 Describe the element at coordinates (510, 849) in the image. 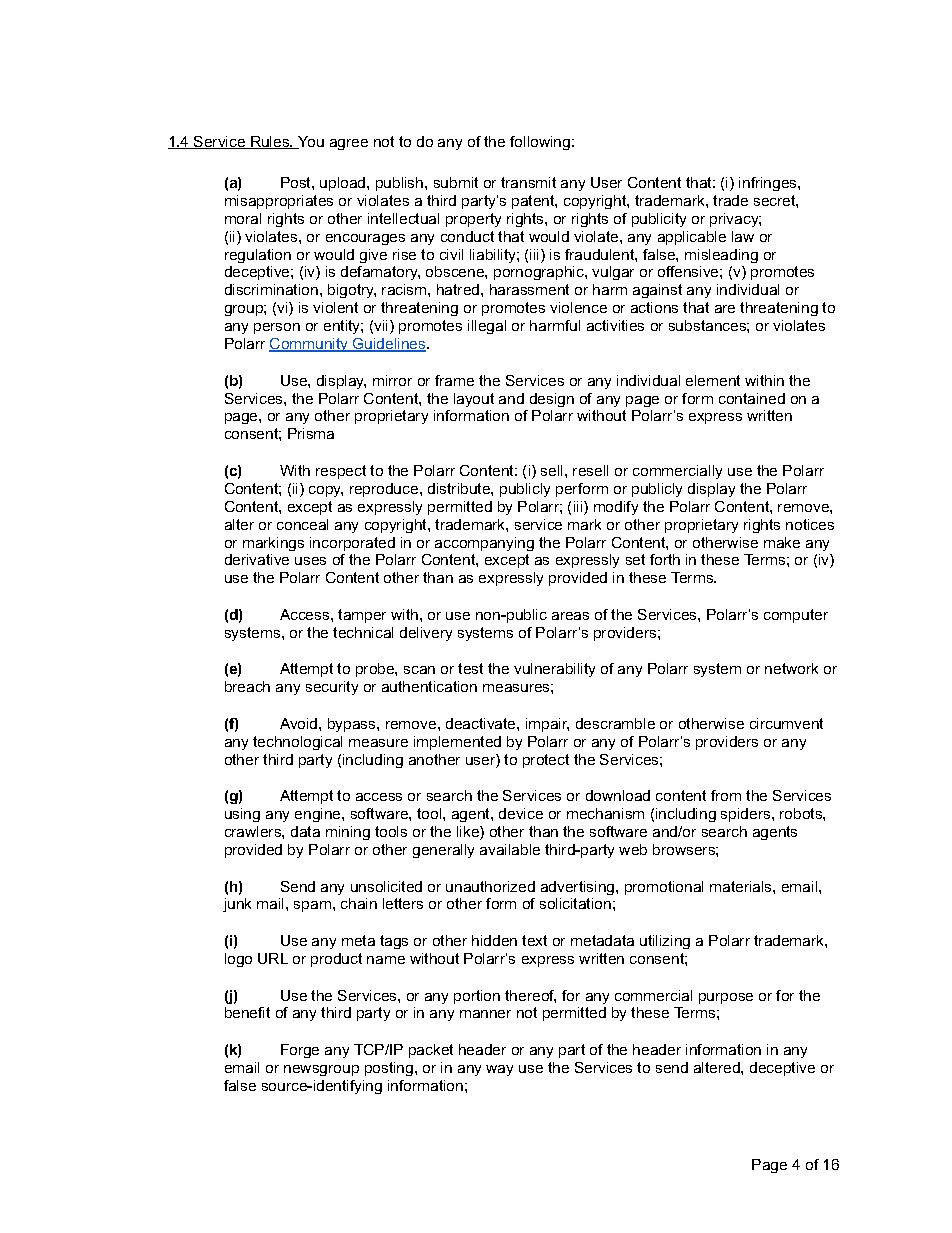

I see `available` at that location.
